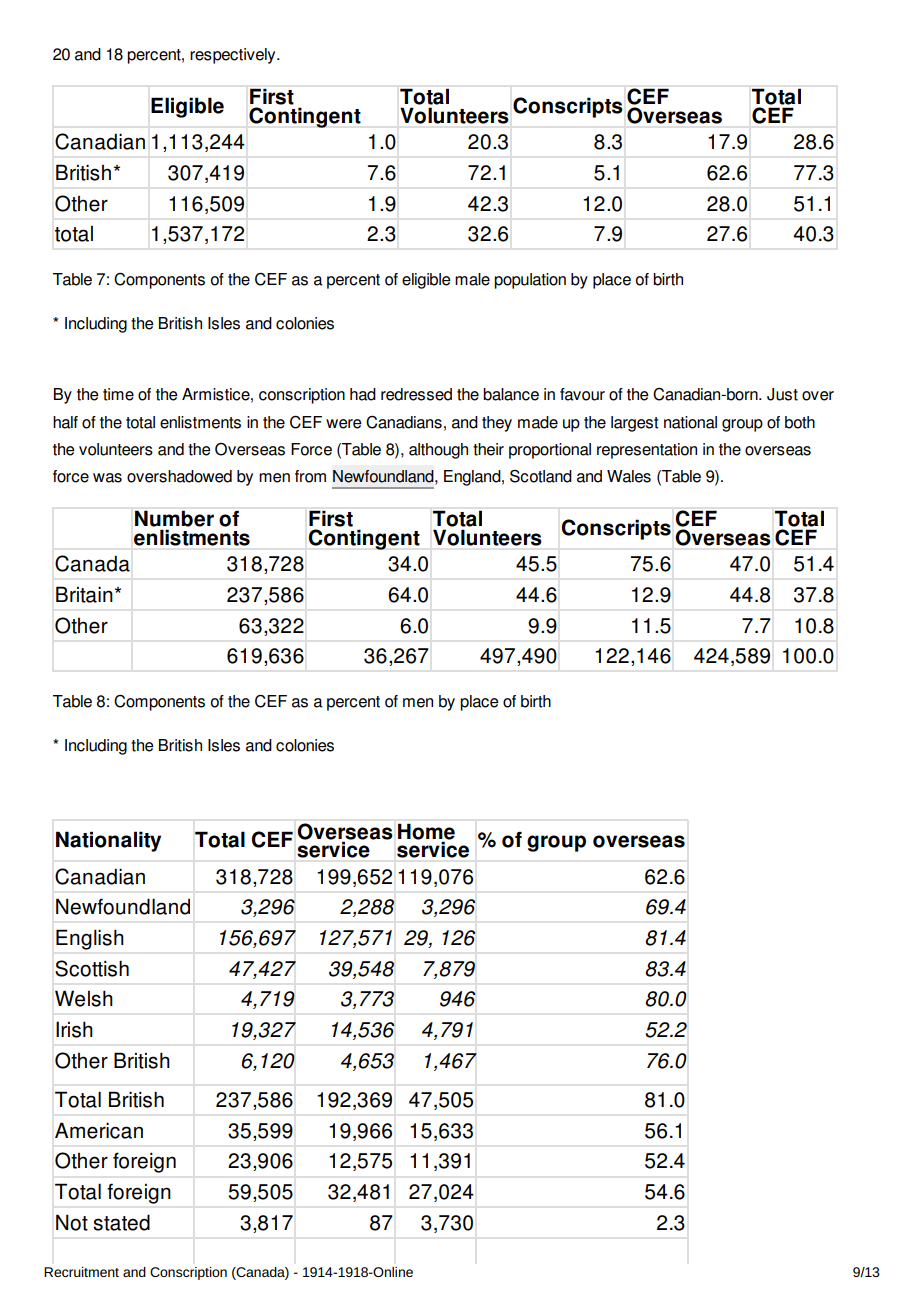 Image resolution: width=924 pixels, height=1308 pixels. What do you see at coordinates (426, 832) in the screenshot?
I see `Home` at bounding box center [426, 832].
